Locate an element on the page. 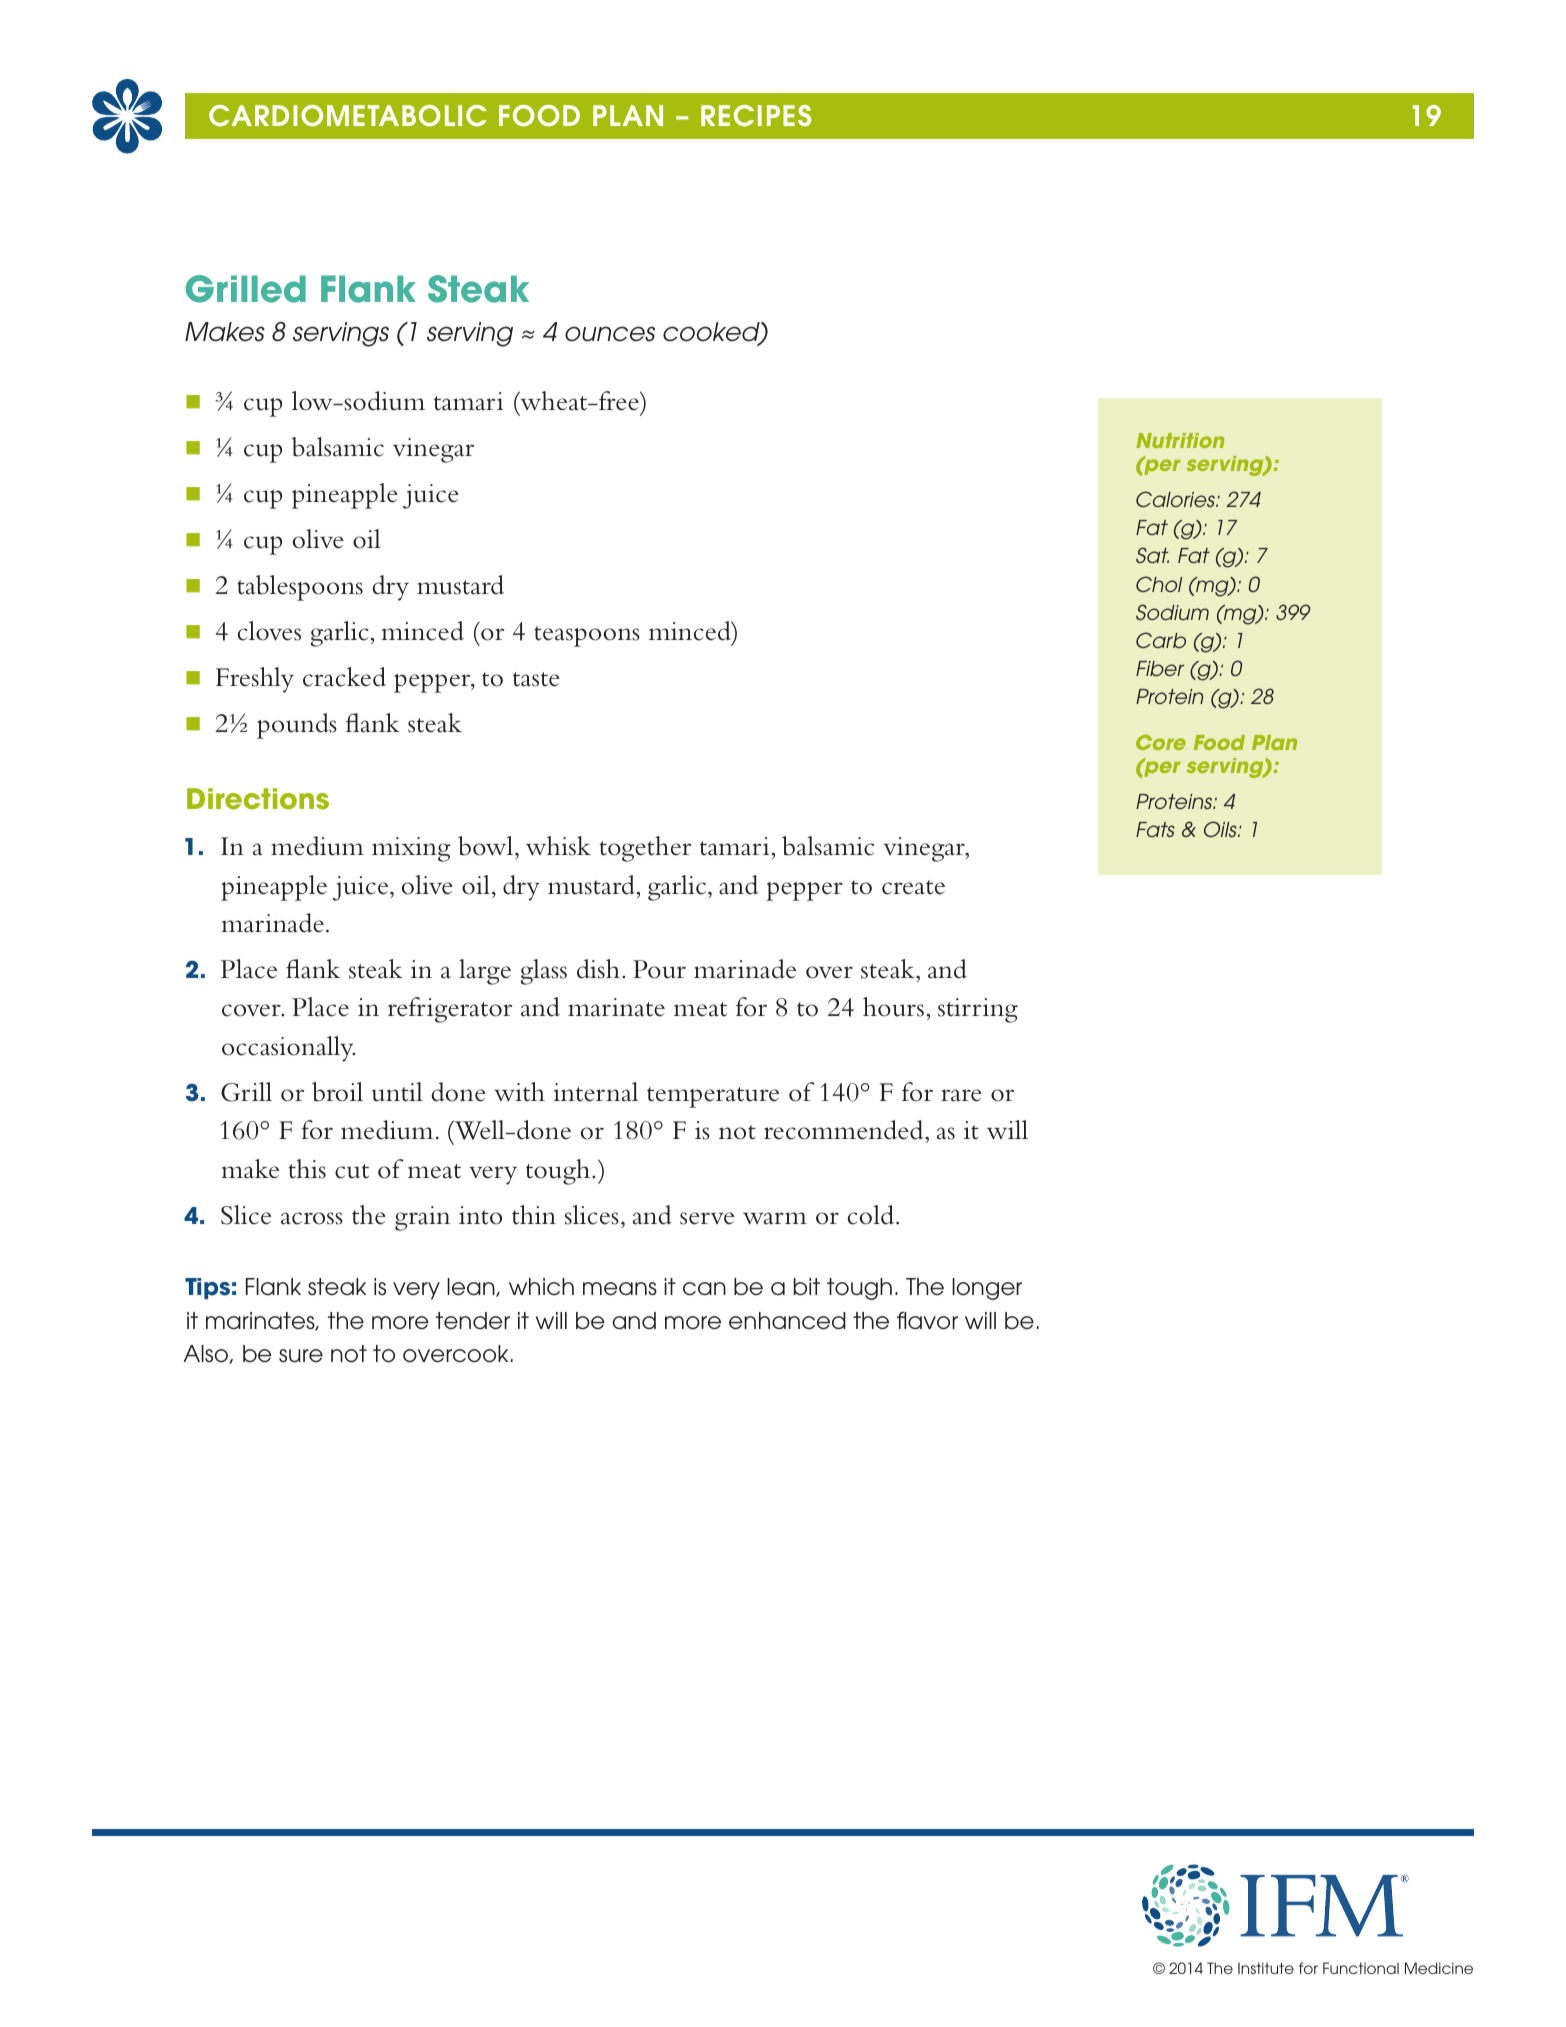  Nutrition is located at coordinates (1180, 440).
